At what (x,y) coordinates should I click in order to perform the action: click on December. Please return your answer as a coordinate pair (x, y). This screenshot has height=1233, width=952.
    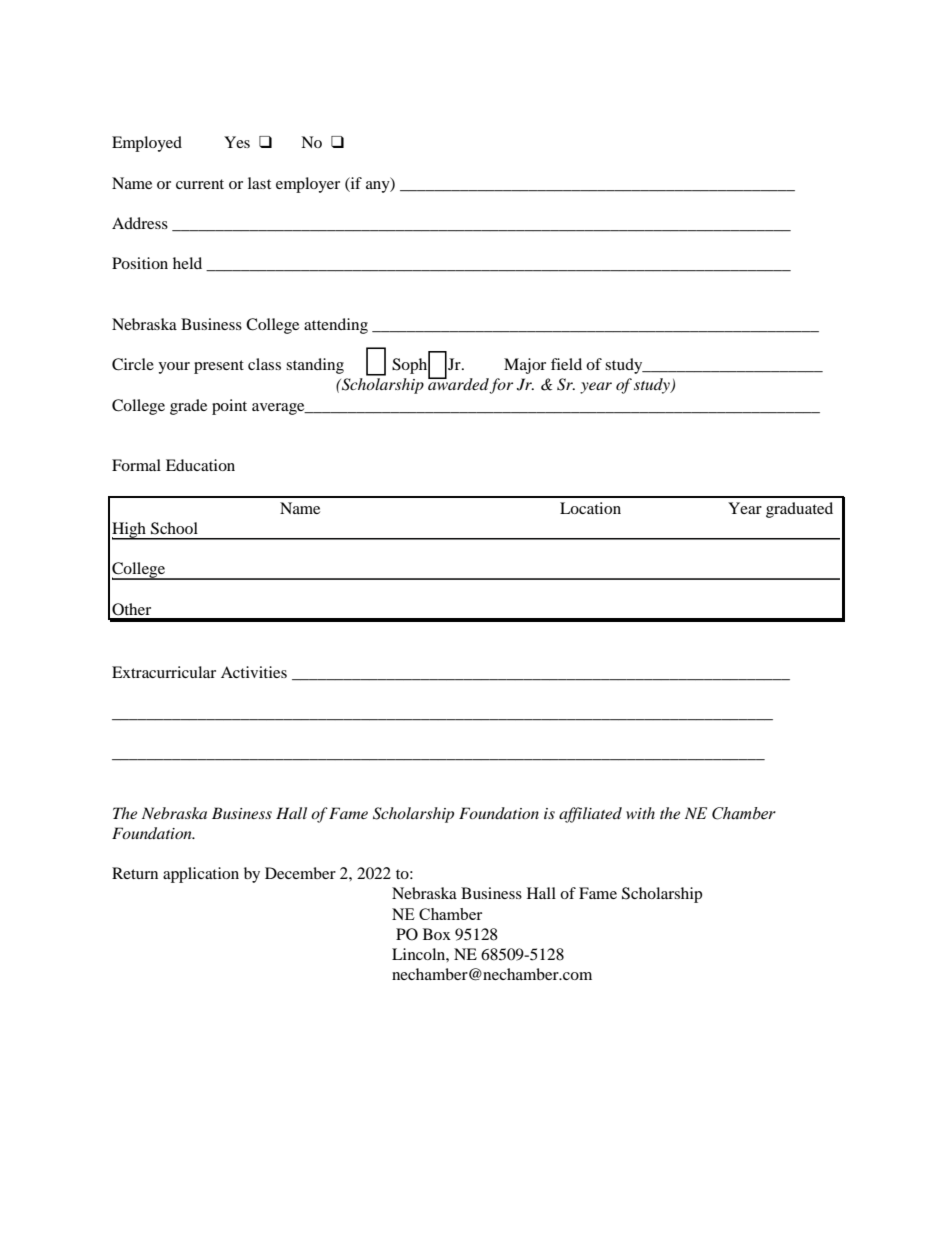
    Looking at the image, I should click on (300, 873).
